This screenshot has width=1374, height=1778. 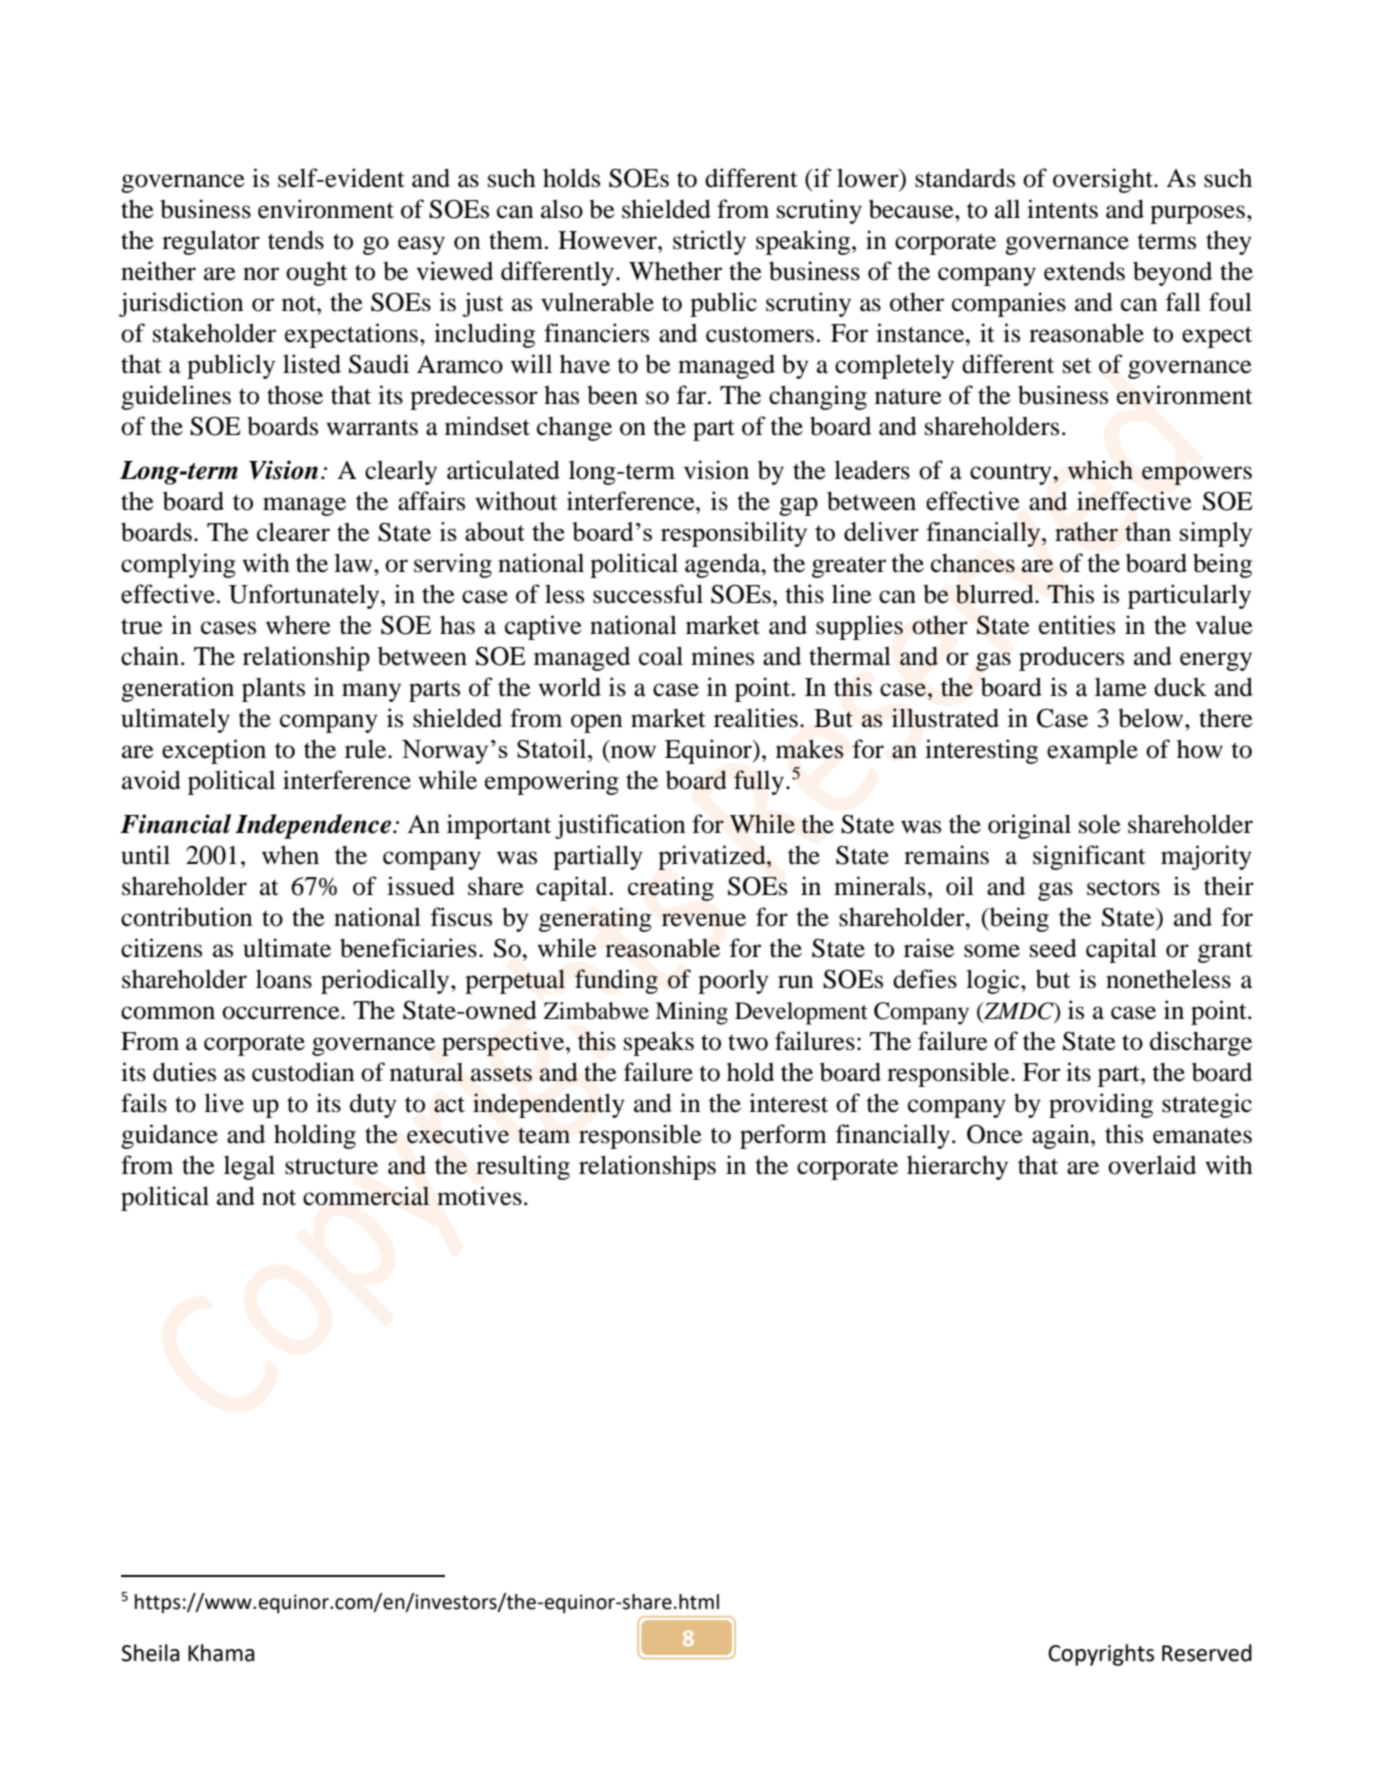 I want to click on perform, so click(x=783, y=1136).
